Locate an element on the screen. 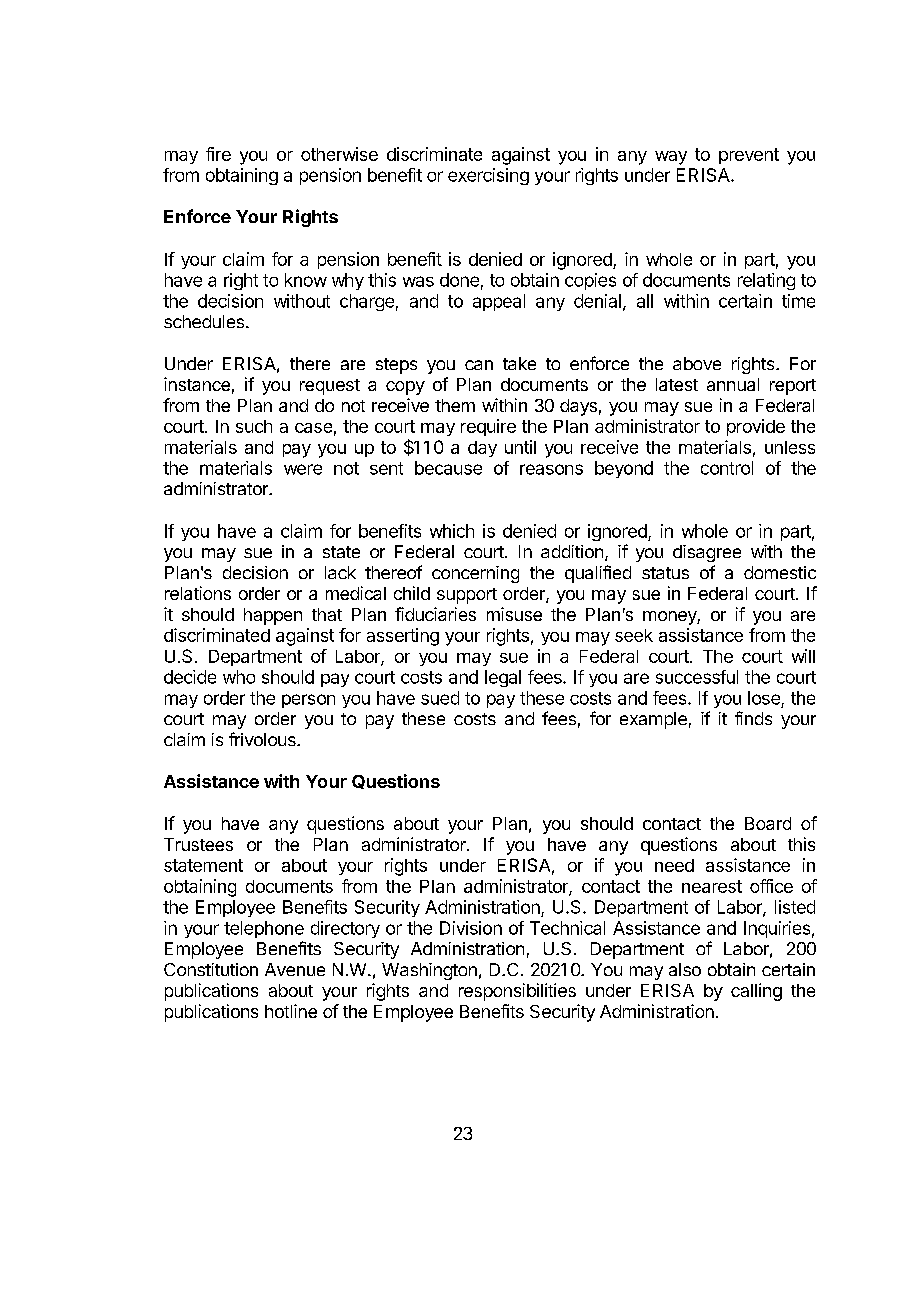  exercising is located at coordinates (488, 176).
